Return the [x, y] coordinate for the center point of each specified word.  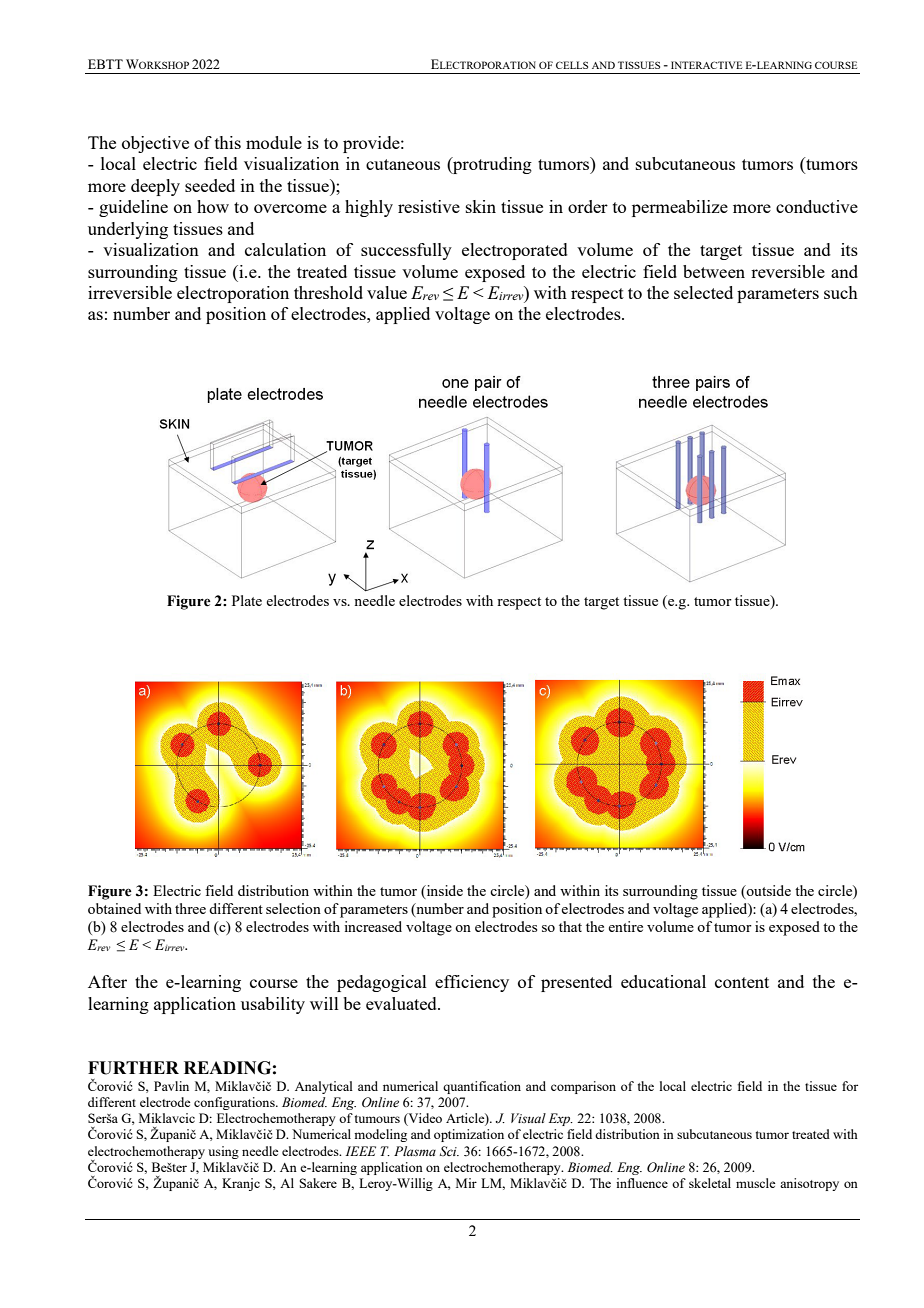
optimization [469, 1135]
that [570, 926]
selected [703, 292]
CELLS [572, 65]
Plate [247, 600]
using [223, 1152]
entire [625, 926]
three [190, 908]
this [228, 142]
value [387, 292]
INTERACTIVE [706, 65]
